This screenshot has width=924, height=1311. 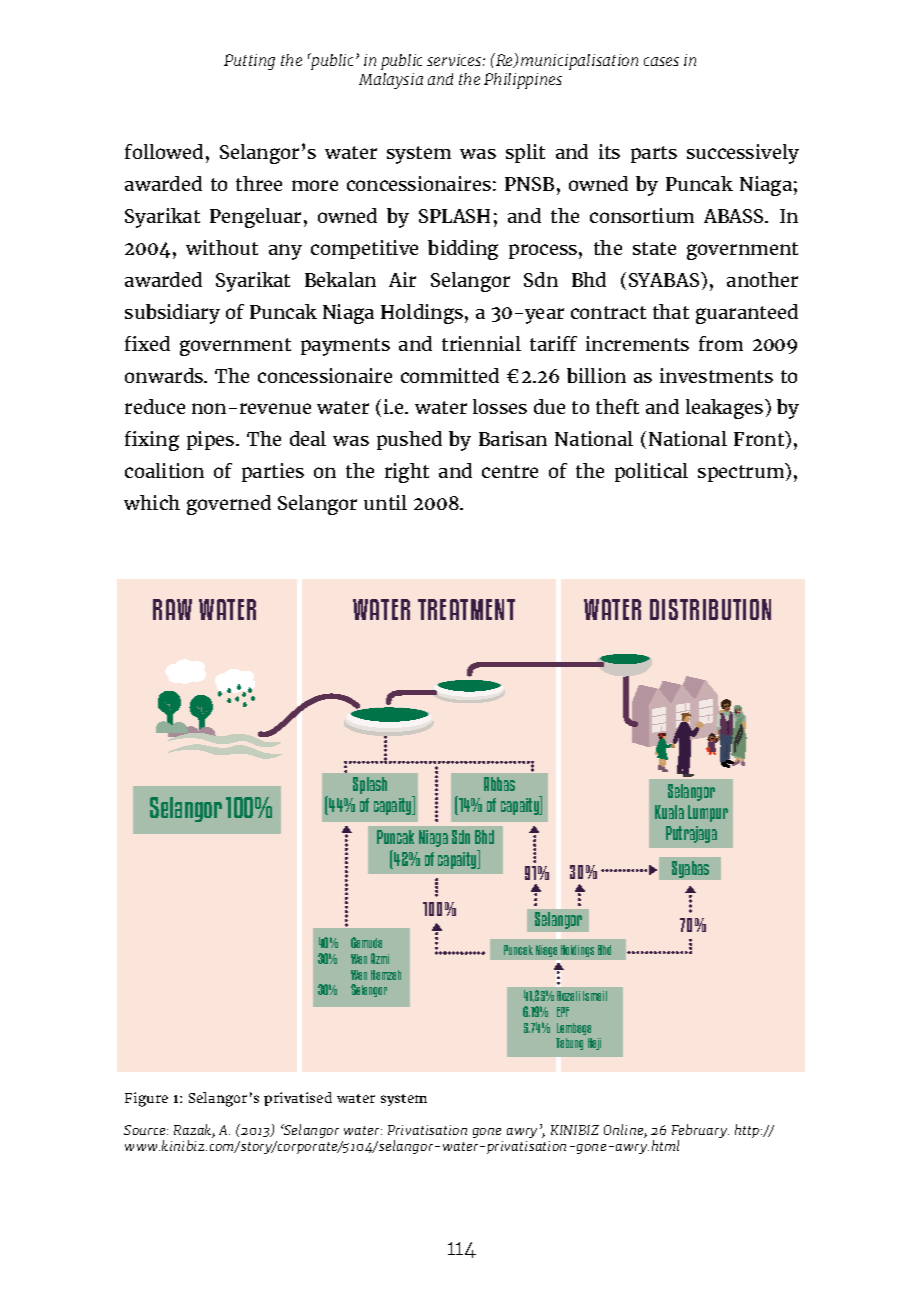 I want to click on from, so click(x=721, y=343).
